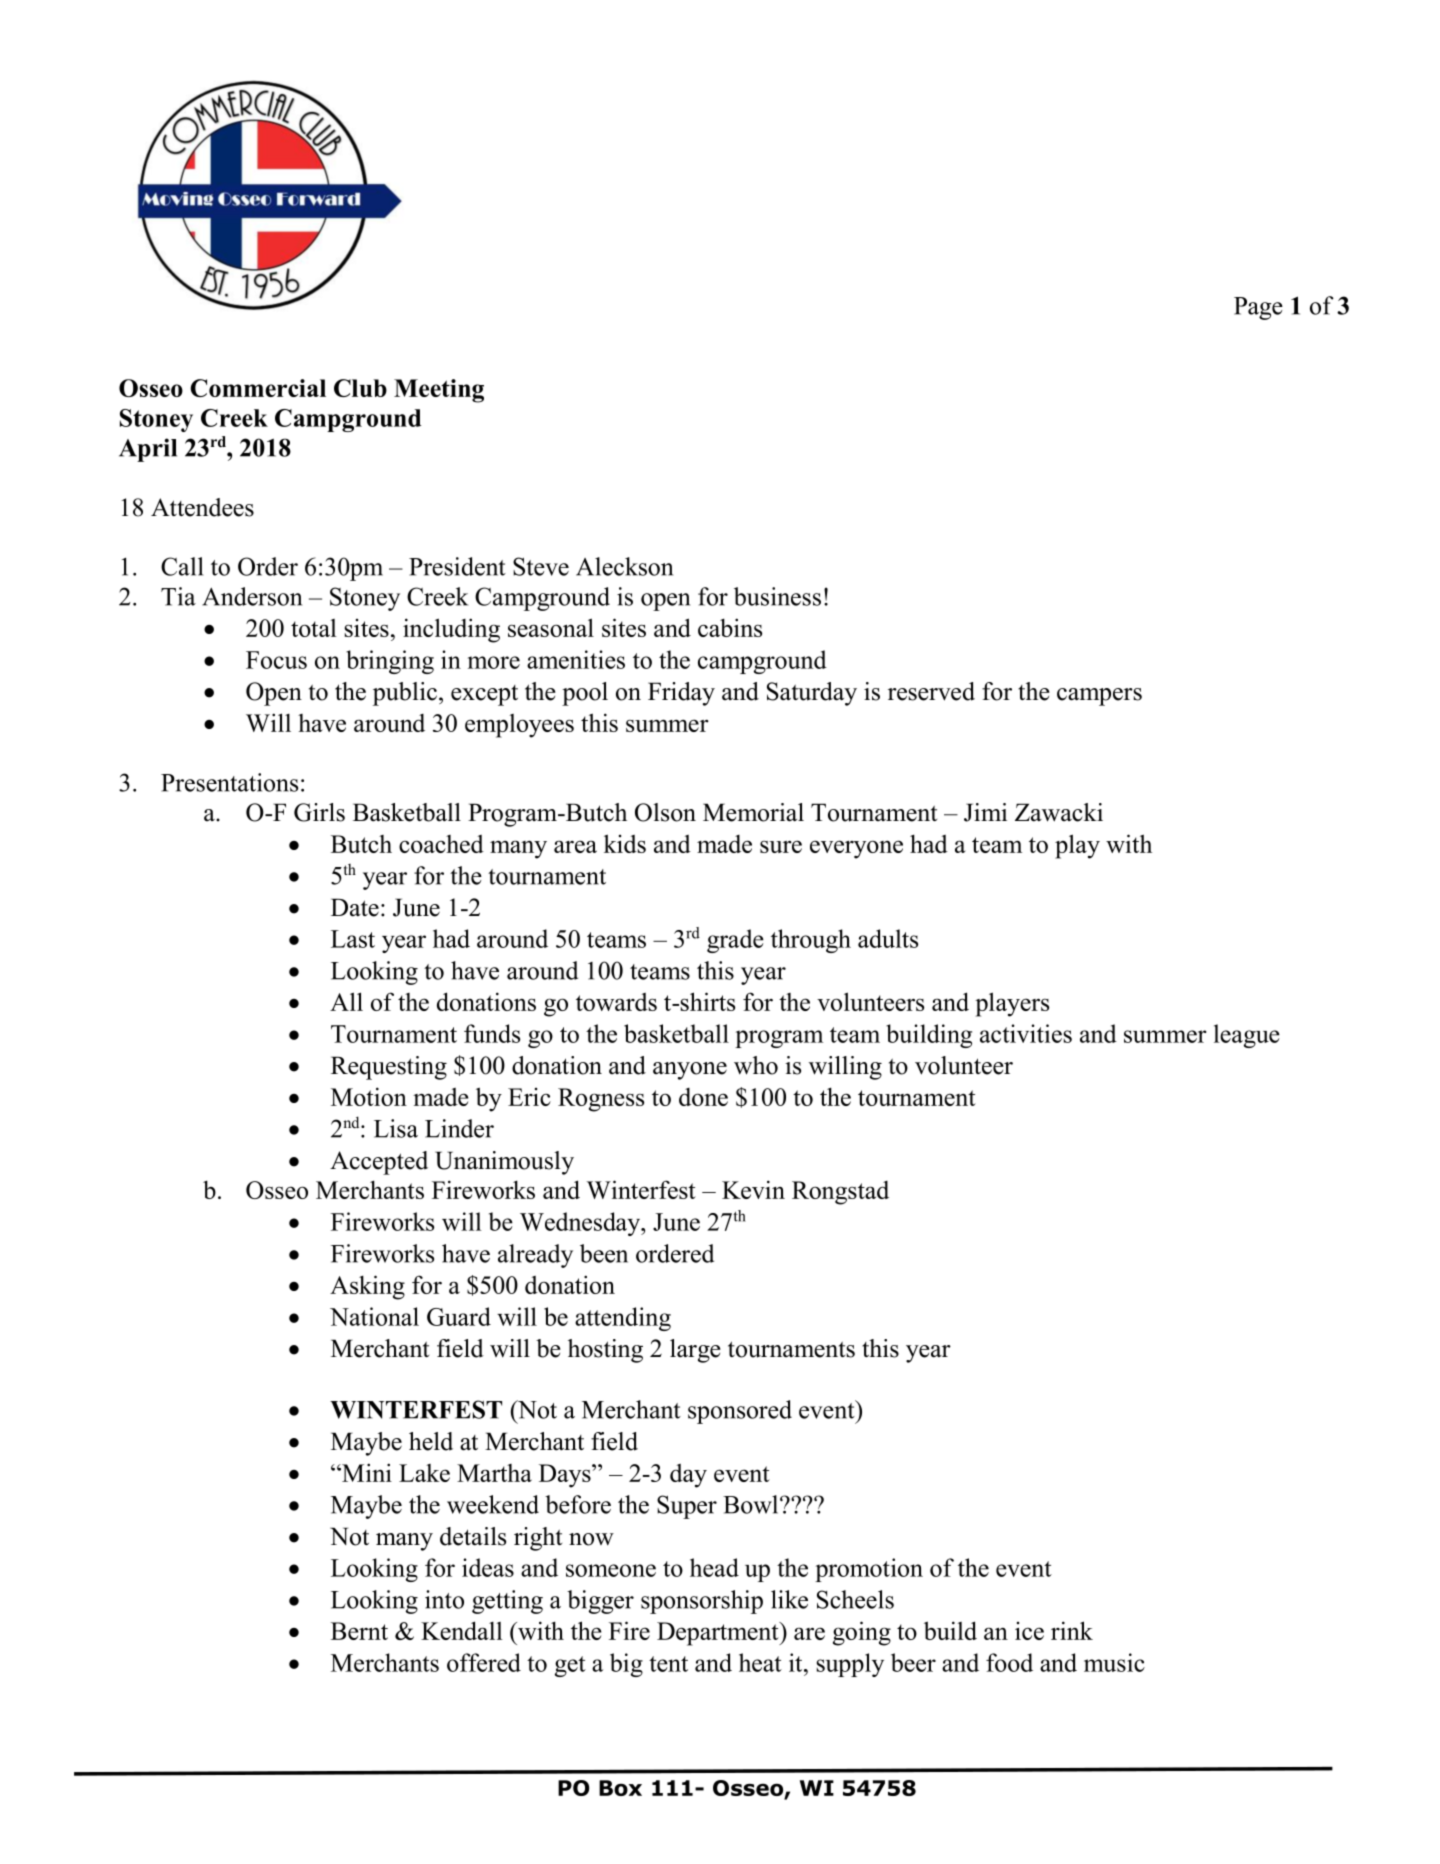 This page has height=1864, width=1440. What do you see at coordinates (439, 391) in the page?
I see `Meeting` at bounding box center [439, 391].
